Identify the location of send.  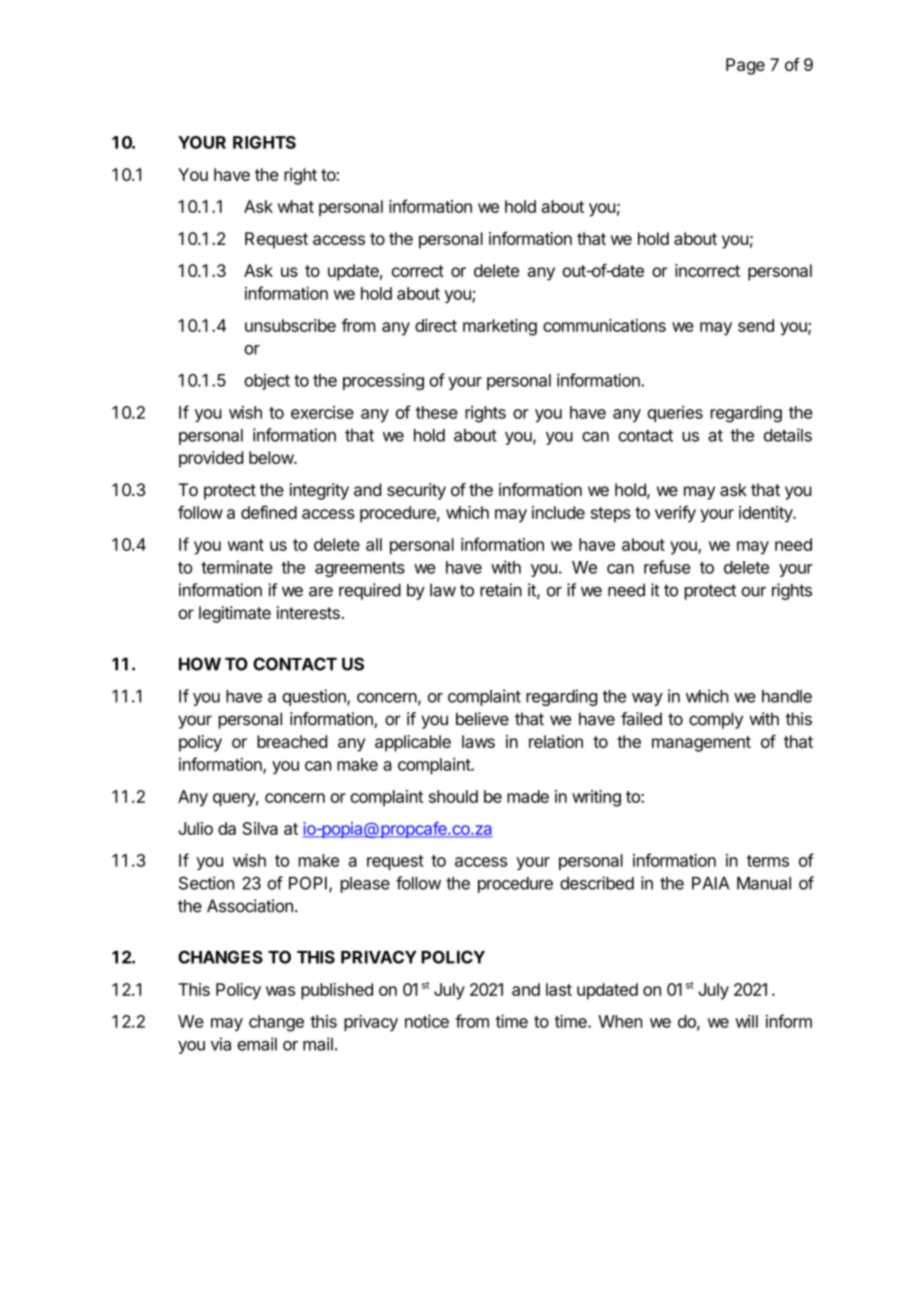
(756, 325).
